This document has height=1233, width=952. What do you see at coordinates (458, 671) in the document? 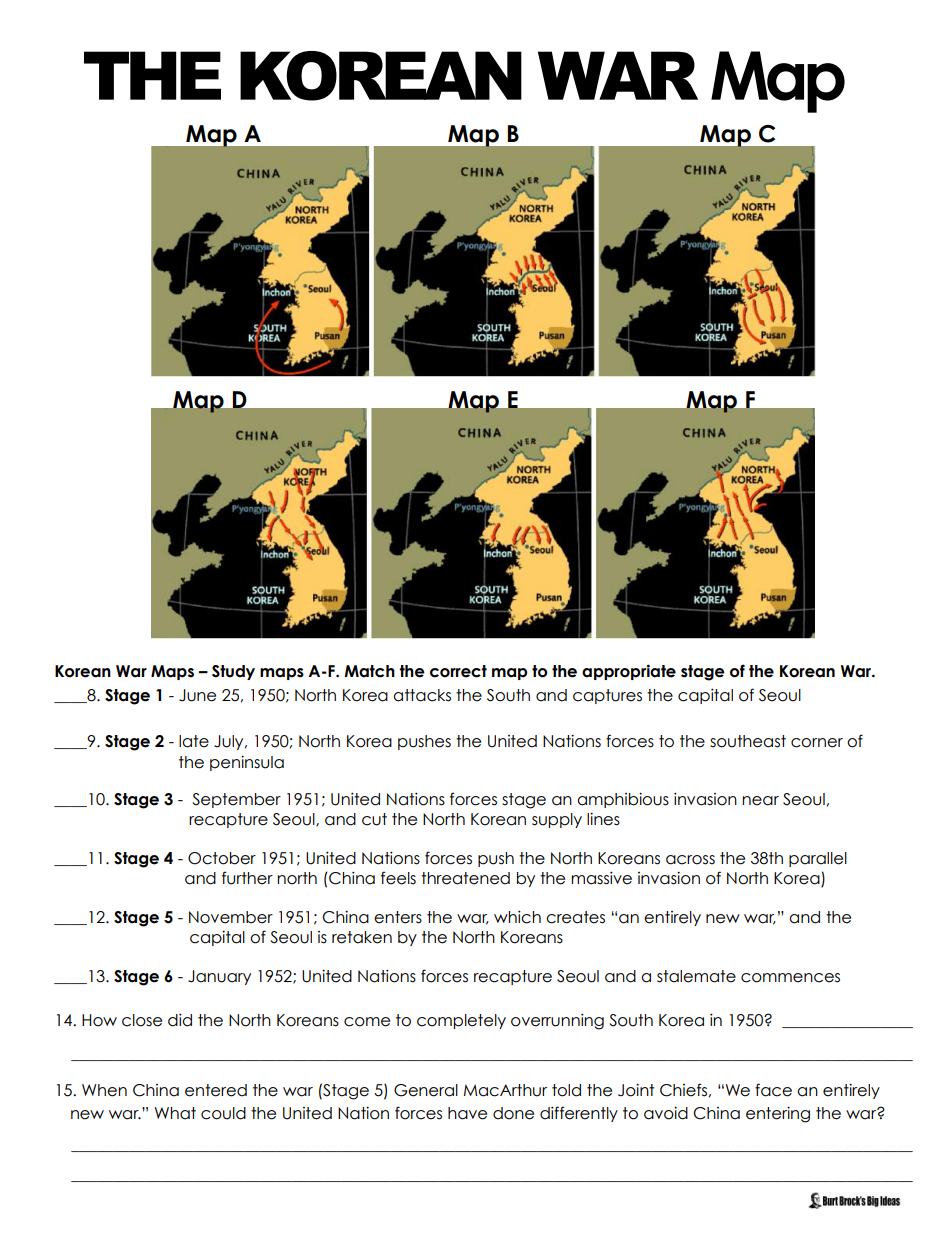
I see `correct` at bounding box center [458, 671].
